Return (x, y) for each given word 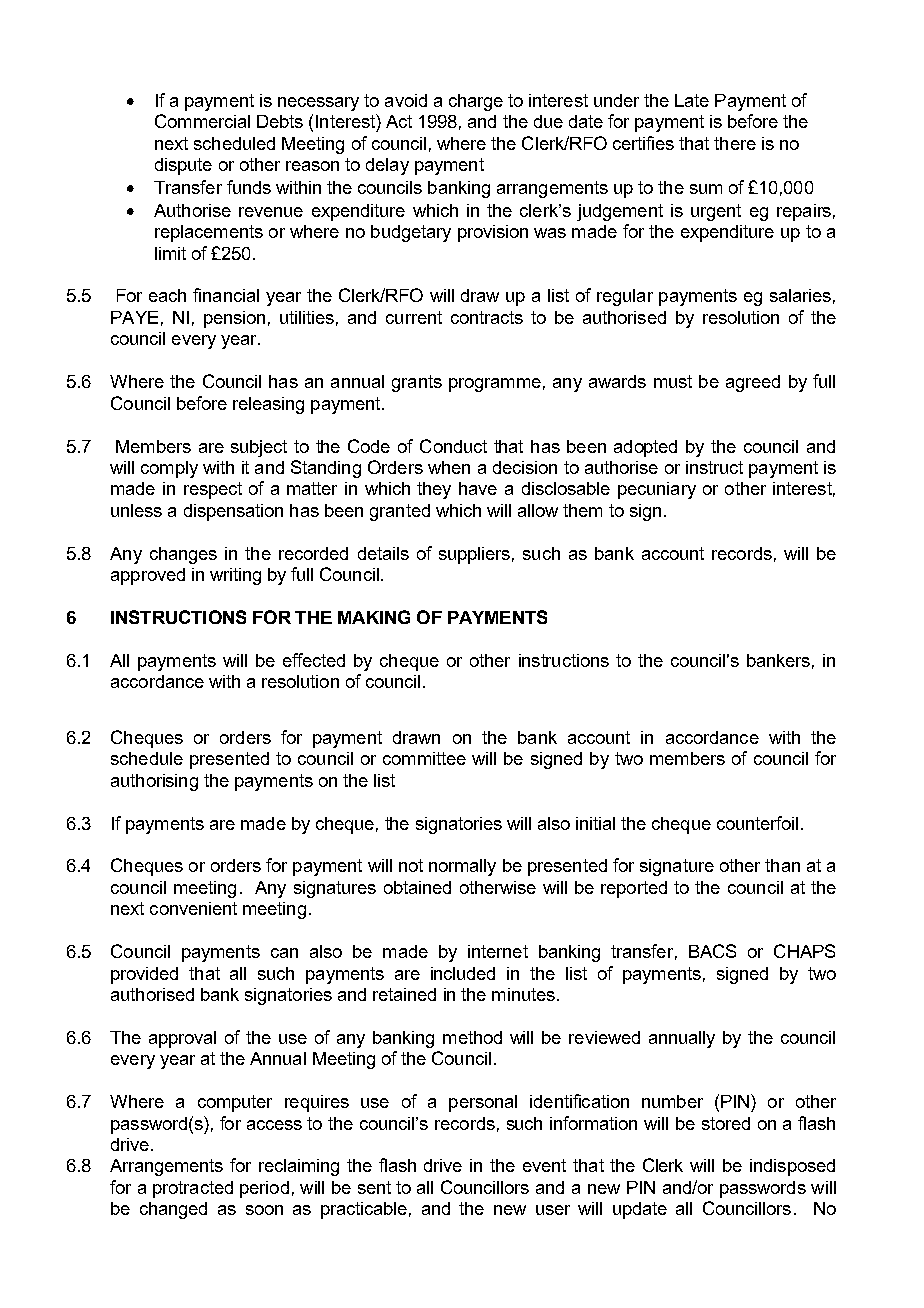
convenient (193, 908)
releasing (268, 405)
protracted (193, 1189)
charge (476, 102)
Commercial (202, 121)
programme (495, 385)
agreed (753, 383)
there (735, 143)
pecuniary (657, 490)
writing (235, 576)
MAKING (374, 617)
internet (498, 951)
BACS (712, 951)
